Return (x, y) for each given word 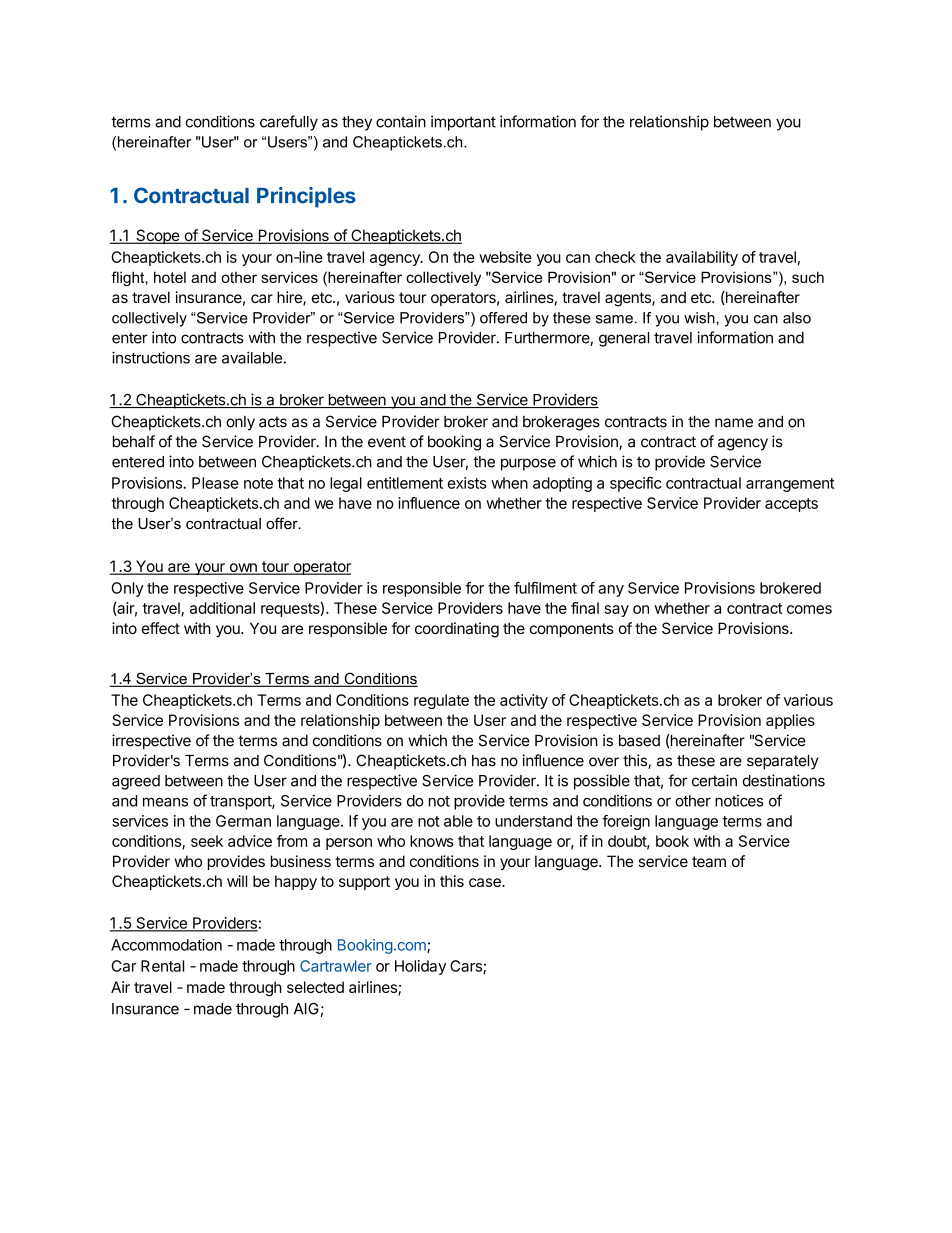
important (463, 123)
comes (809, 609)
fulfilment (545, 588)
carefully (289, 123)
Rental (162, 966)
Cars (467, 967)
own (243, 569)
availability (702, 258)
